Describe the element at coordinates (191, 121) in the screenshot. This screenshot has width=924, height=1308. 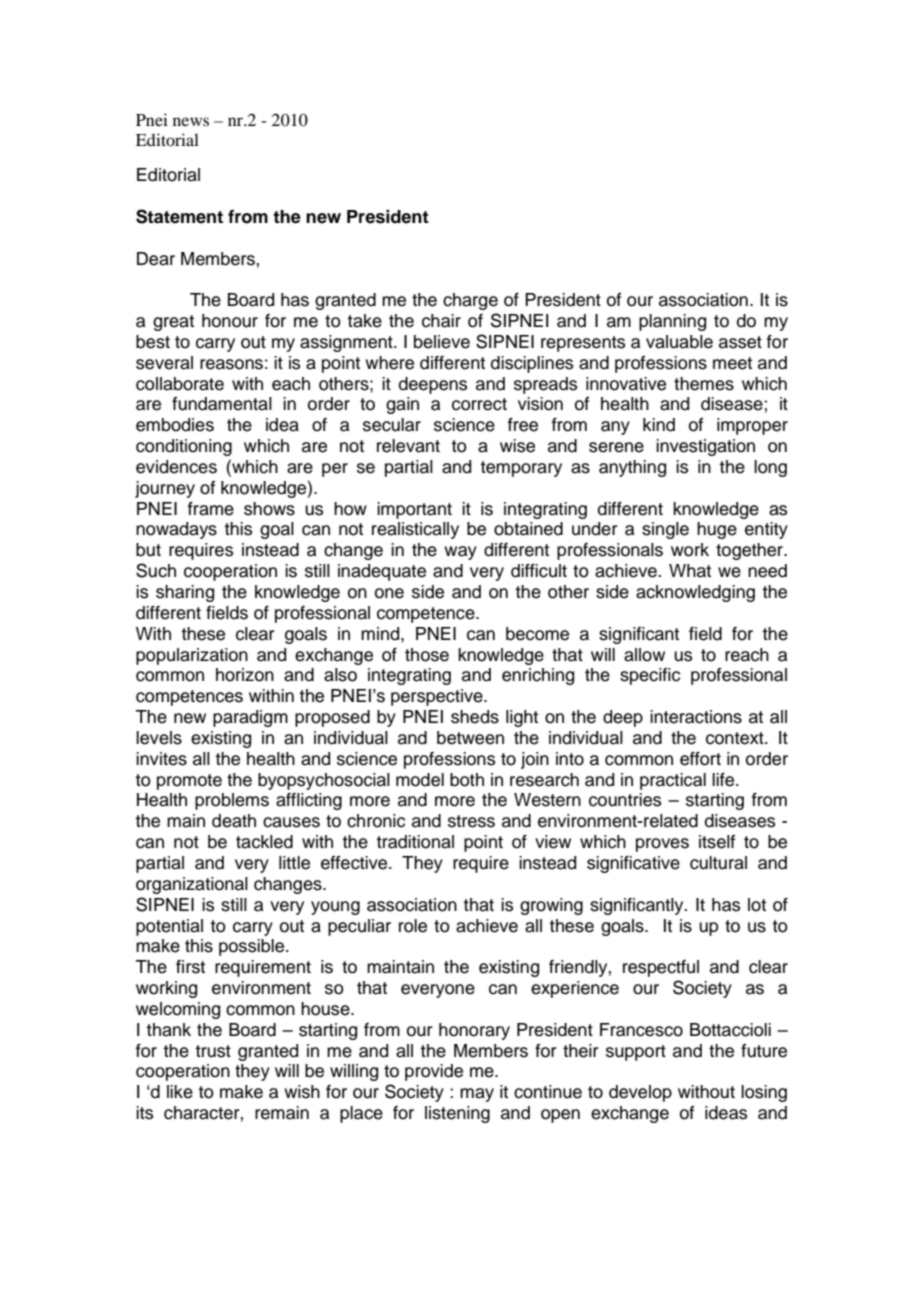
I see `news` at that location.
